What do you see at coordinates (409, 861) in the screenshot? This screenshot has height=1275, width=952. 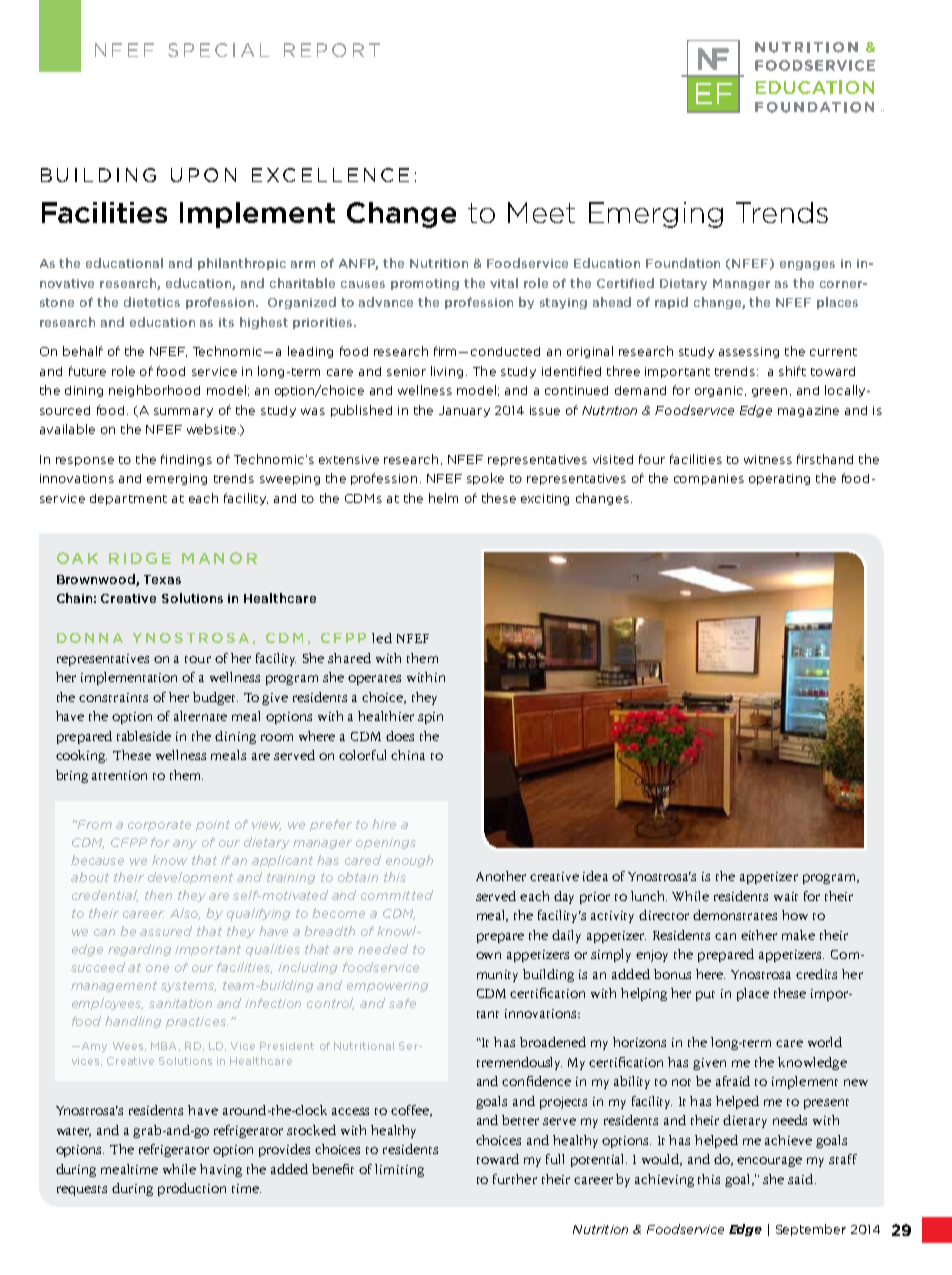 I see `enough` at bounding box center [409, 861].
